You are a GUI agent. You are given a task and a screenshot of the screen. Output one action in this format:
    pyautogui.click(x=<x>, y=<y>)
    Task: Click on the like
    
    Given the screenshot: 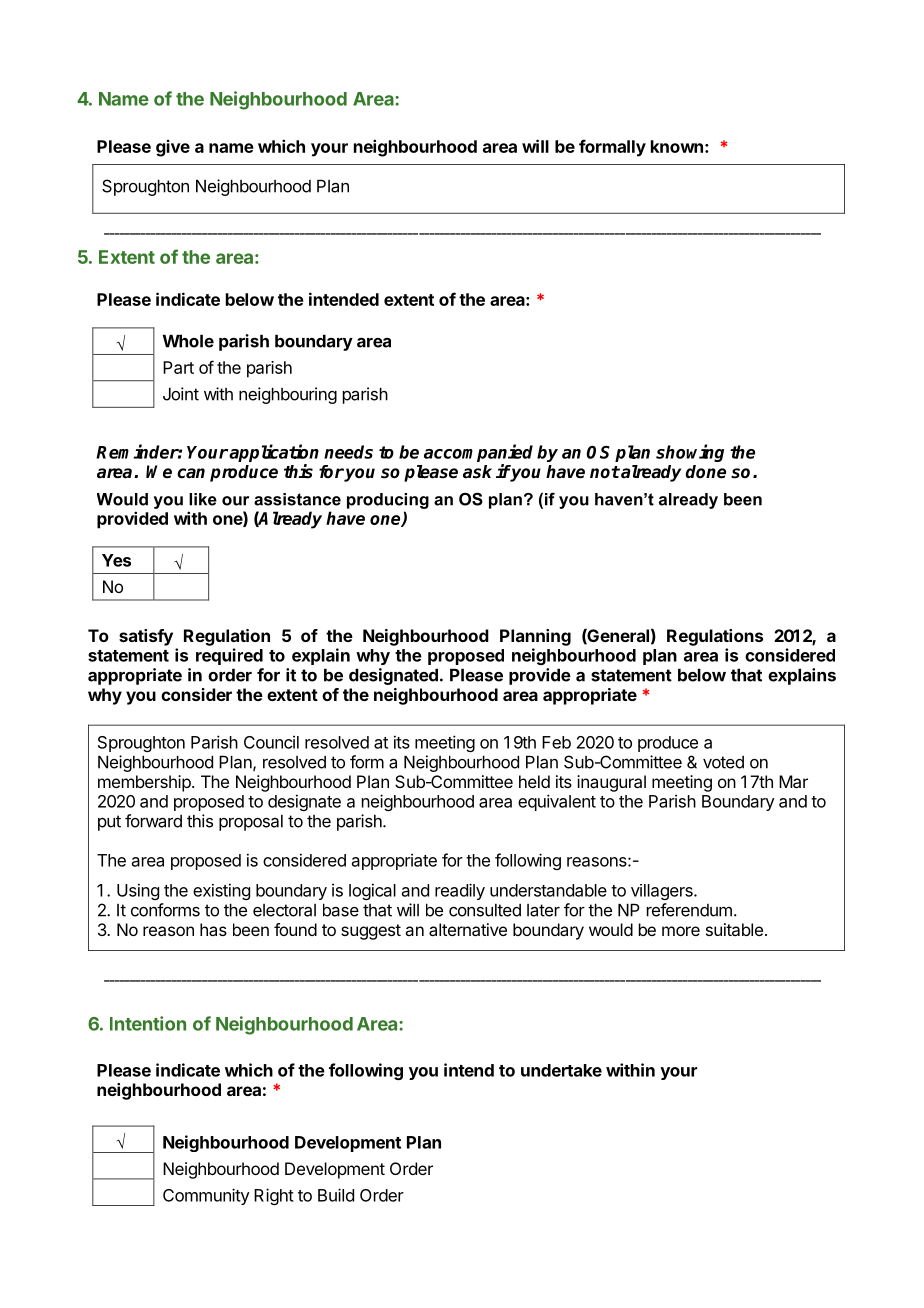 What is the action you would take?
    pyautogui.click(x=203, y=499)
